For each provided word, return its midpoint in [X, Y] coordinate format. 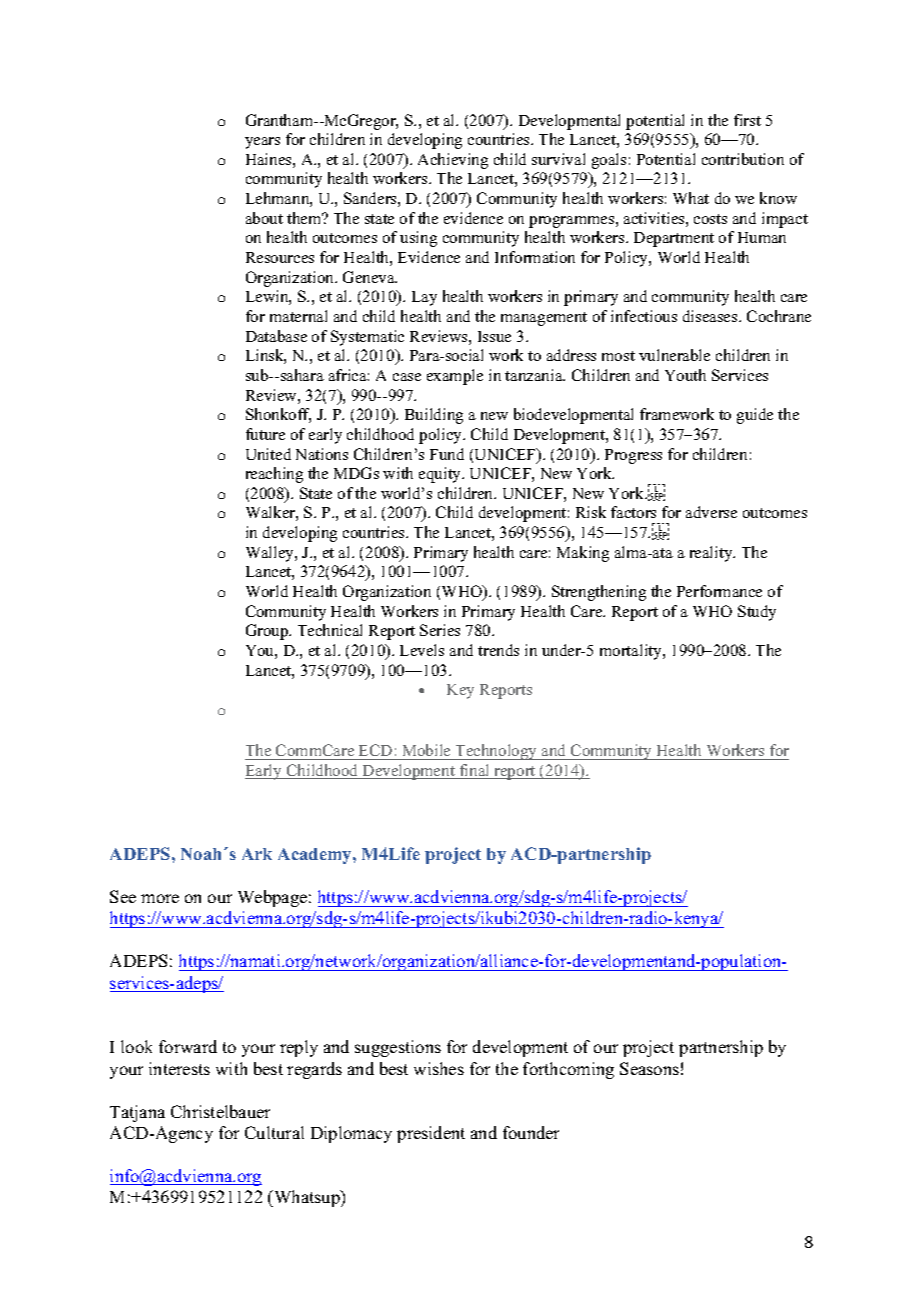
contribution [743, 159]
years [262, 143]
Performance [719, 591]
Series [440, 630]
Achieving [453, 161]
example [455, 377]
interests [179, 1068]
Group [268, 632]
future [265, 434]
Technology [497, 752]
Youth [685, 375]
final [475, 771]
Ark [257, 854]
